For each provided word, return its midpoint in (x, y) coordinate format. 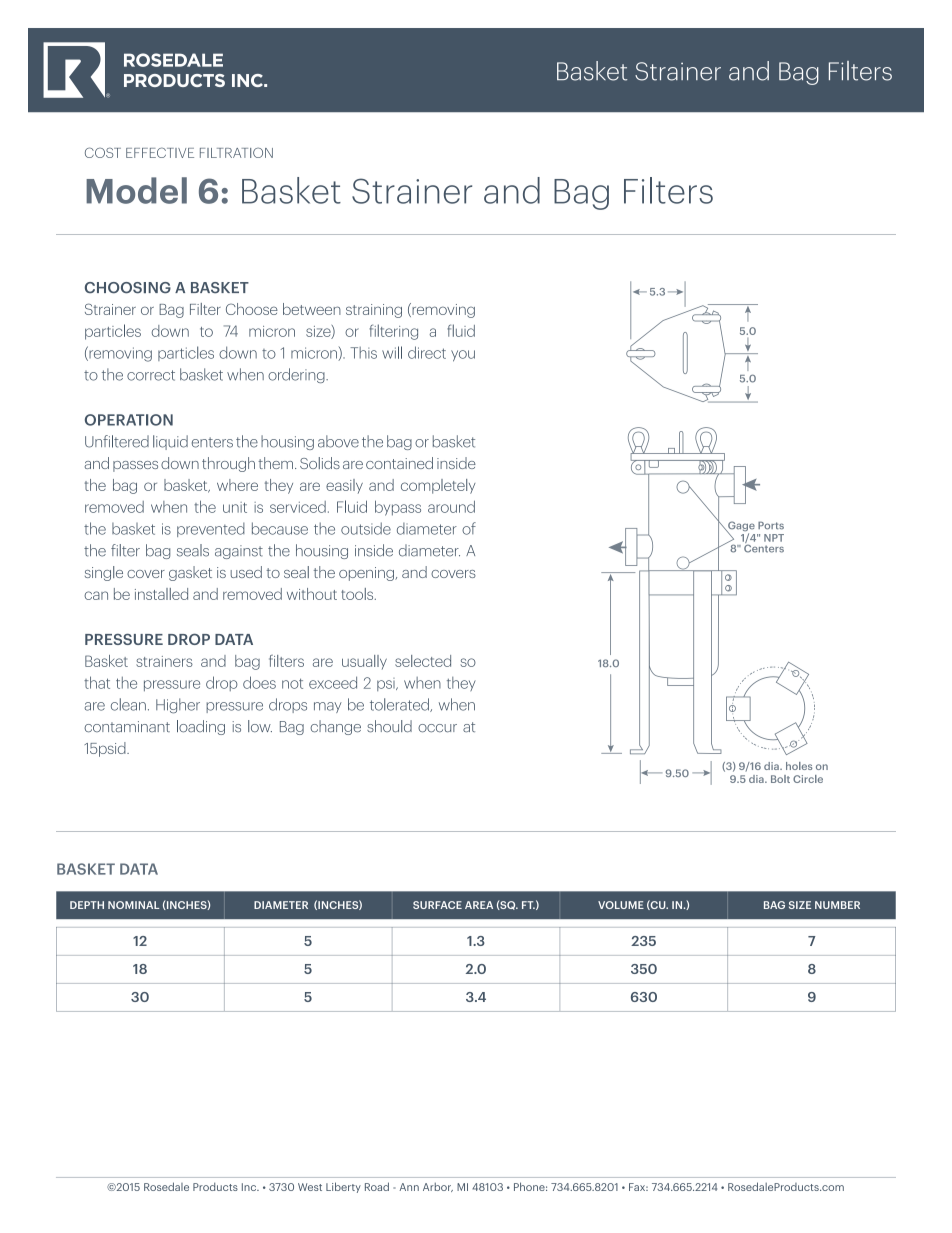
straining (374, 311)
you (463, 356)
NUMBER (837, 905)
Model (136, 190)
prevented (211, 529)
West (310, 1187)
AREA (479, 905)
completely (438, 486)
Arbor (438, 1187)
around (451, 507)
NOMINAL (133, 905)
